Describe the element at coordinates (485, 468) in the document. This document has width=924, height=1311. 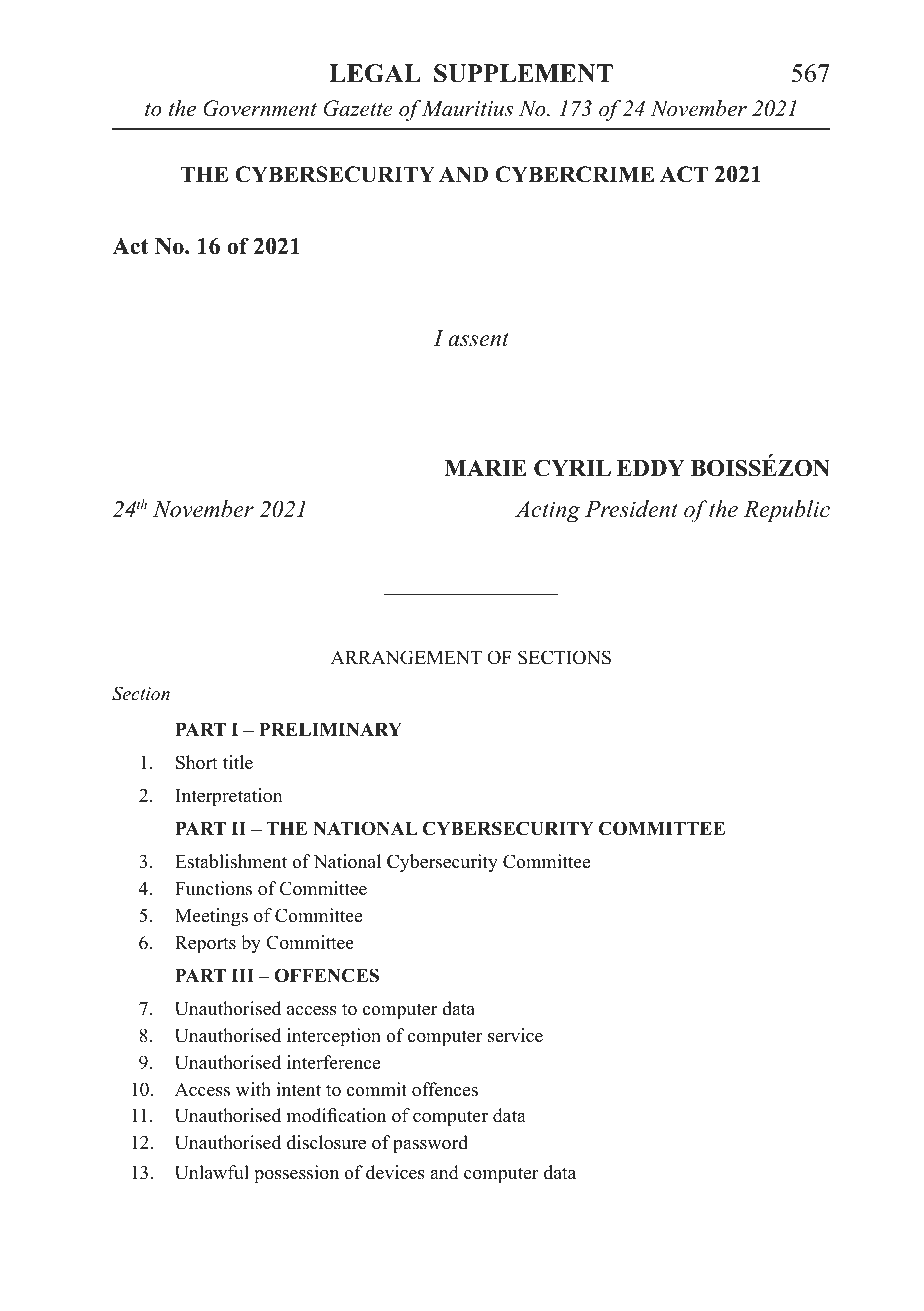
I see `MARIE` at that location.
